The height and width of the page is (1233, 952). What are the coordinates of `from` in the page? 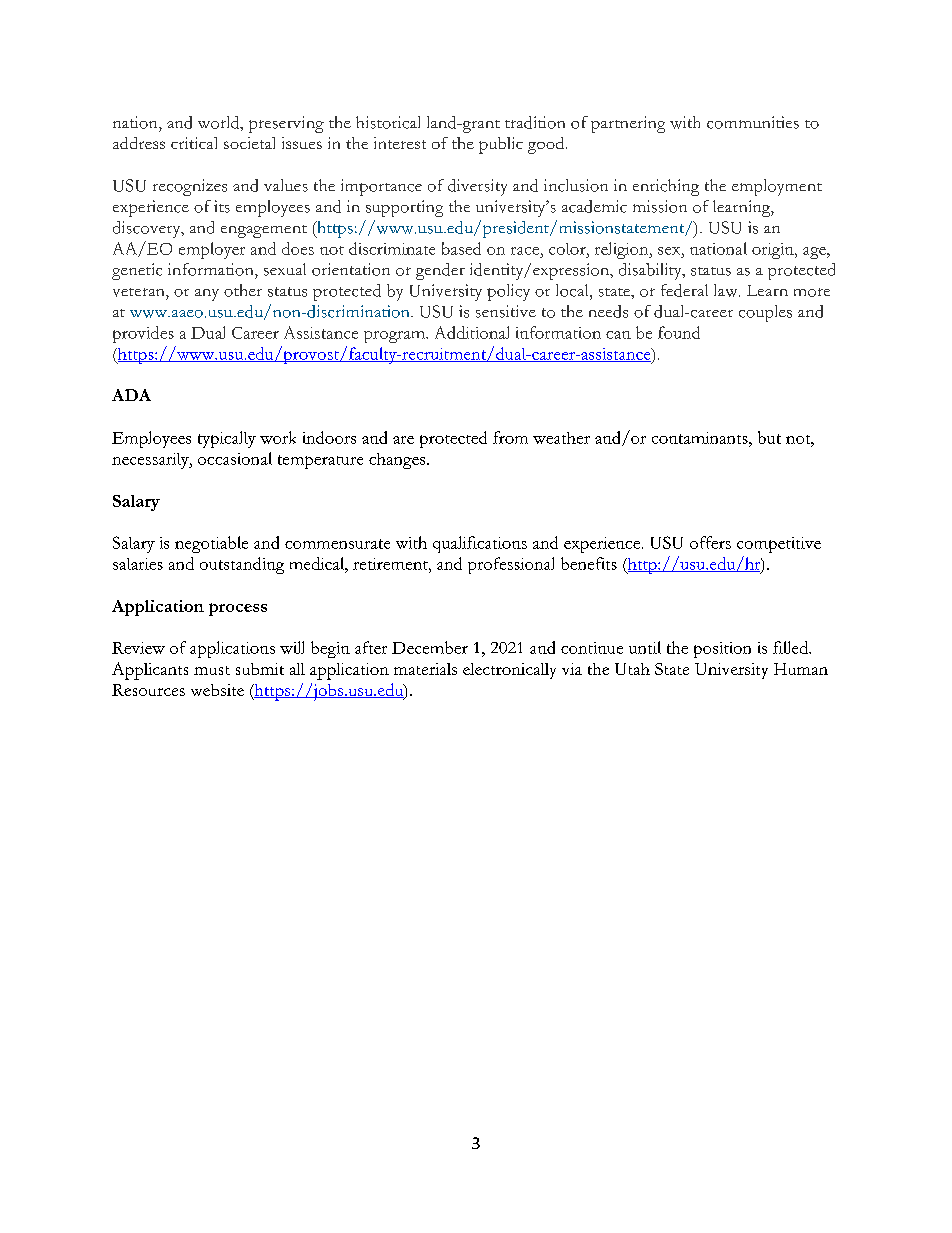 It's located at (510, 437).
